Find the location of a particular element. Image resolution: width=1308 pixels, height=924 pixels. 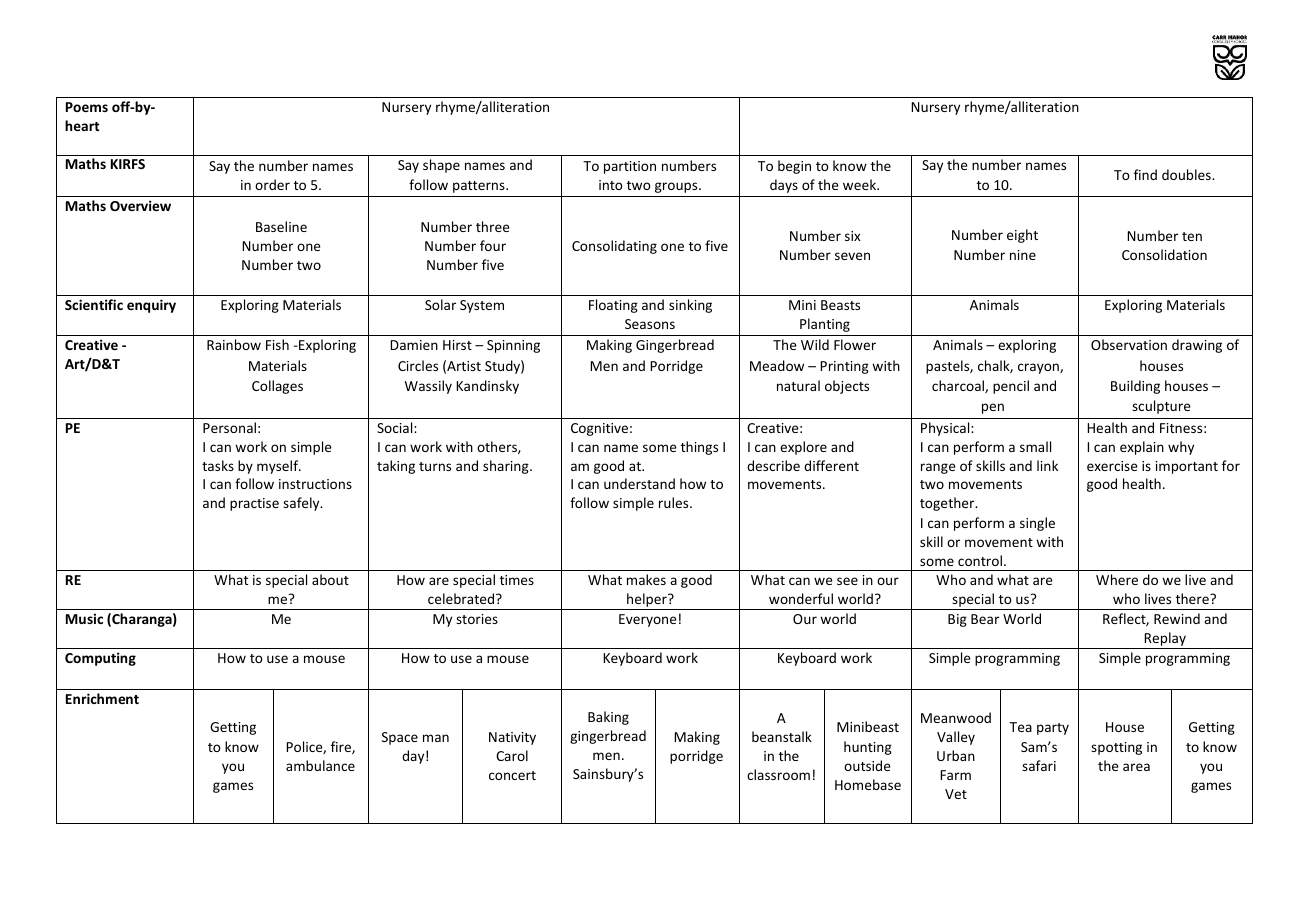

pencil is located at coordinates (1011, 387).
